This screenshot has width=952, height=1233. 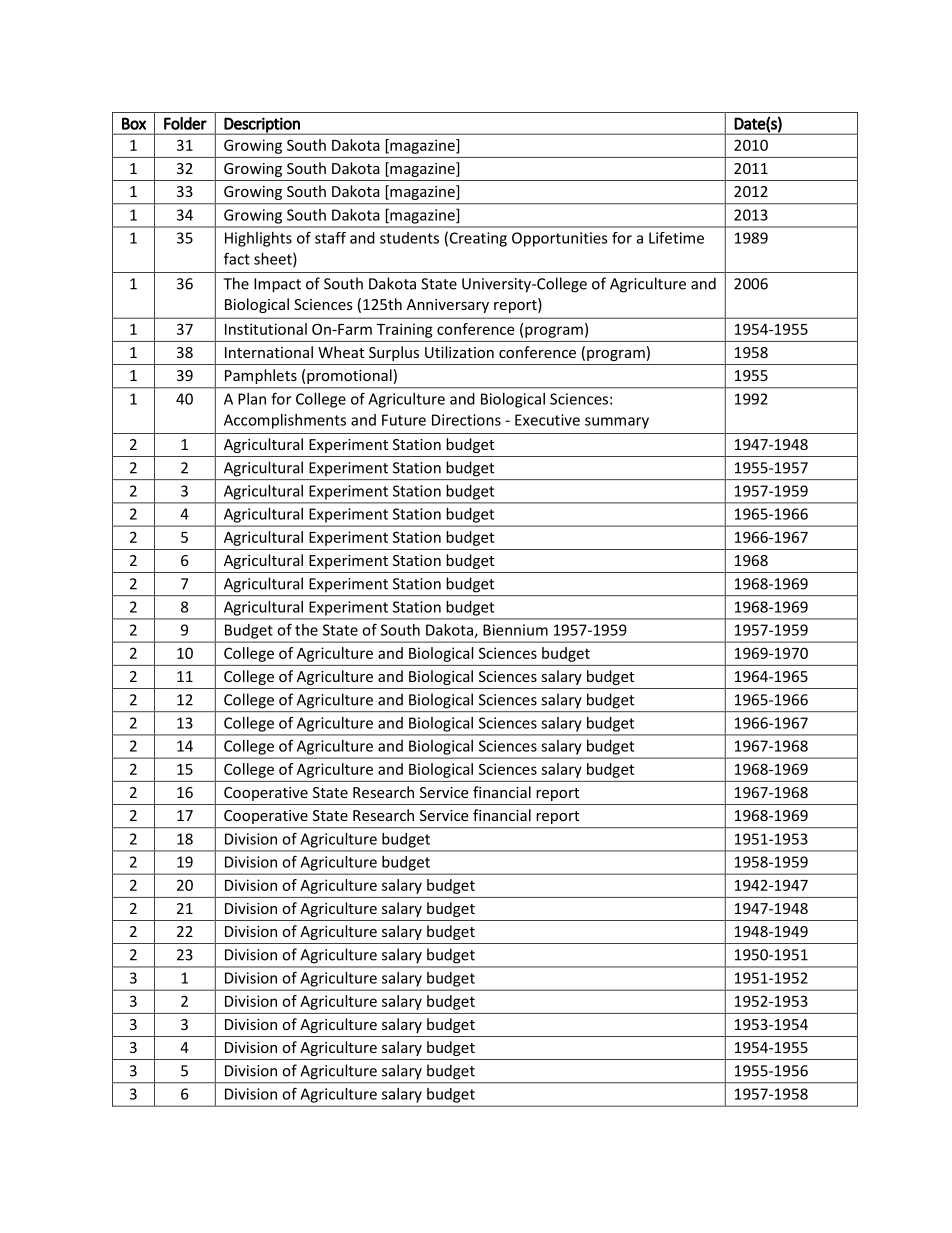 I want to click on International, so click(x=269, y=352).
